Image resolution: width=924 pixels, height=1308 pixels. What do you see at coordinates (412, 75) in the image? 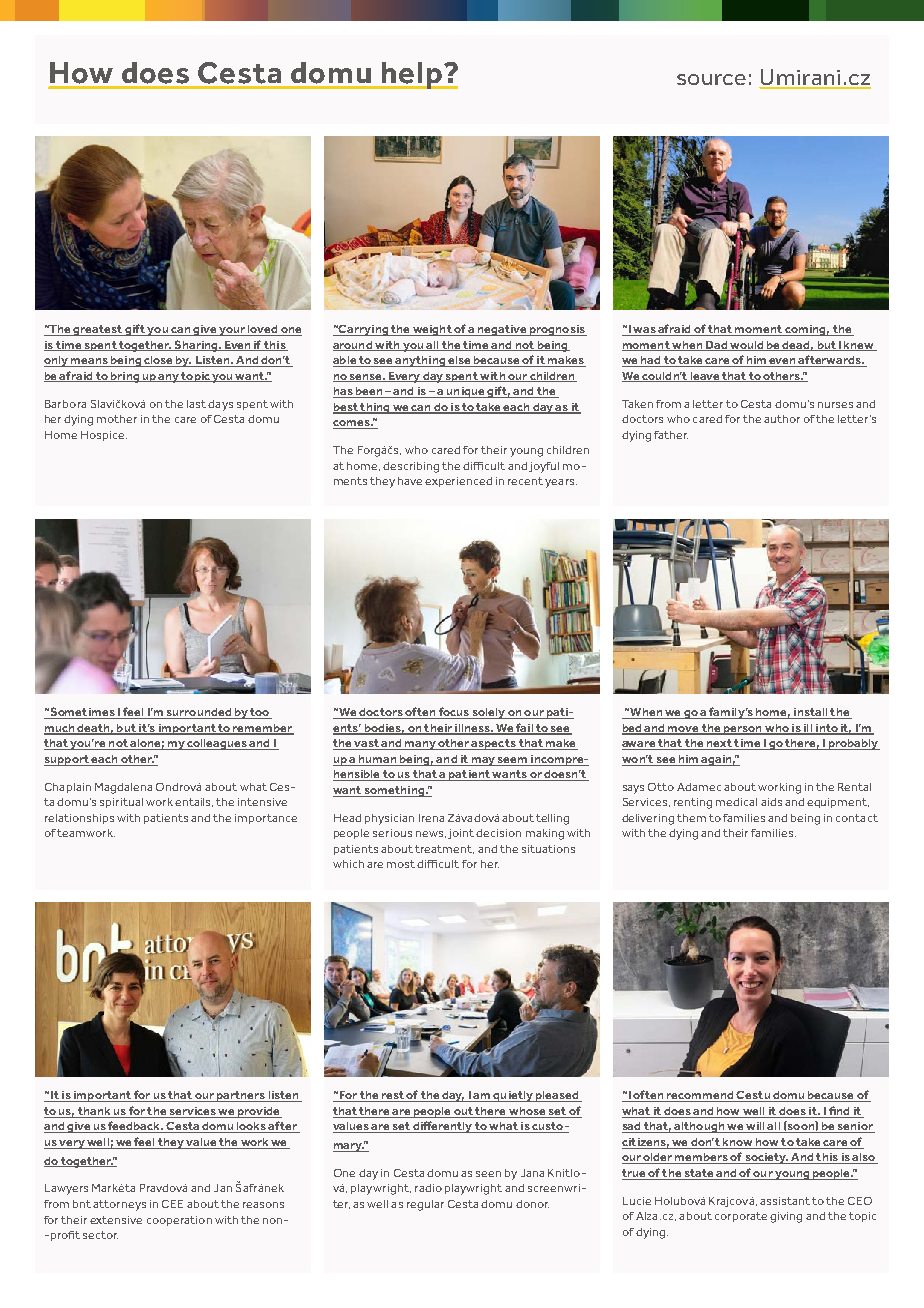
I see `help` at bounding box center [412, 75].
